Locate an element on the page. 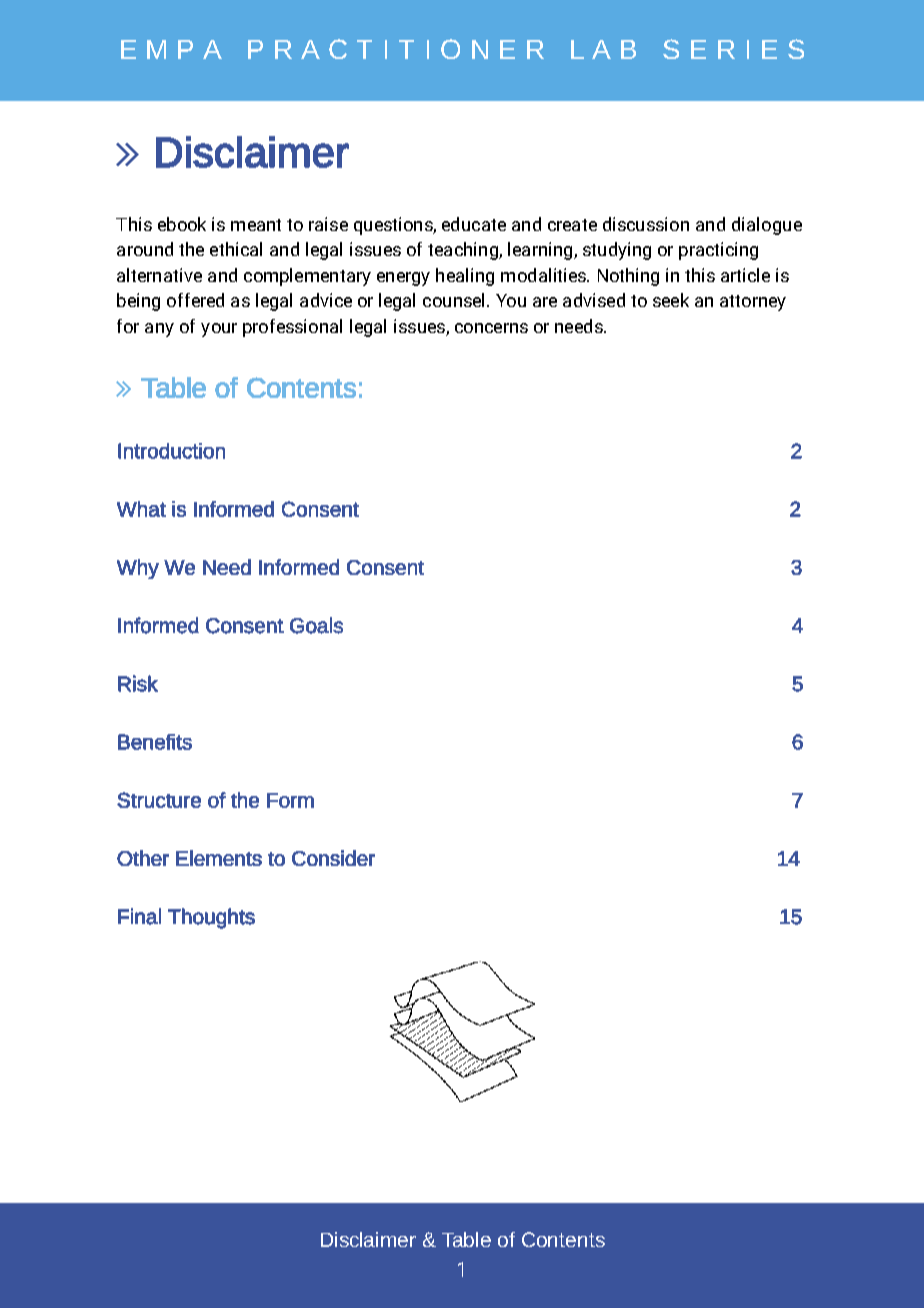 The image size is (924, 1308). Thoughts is located at coordinates (211, 918).
